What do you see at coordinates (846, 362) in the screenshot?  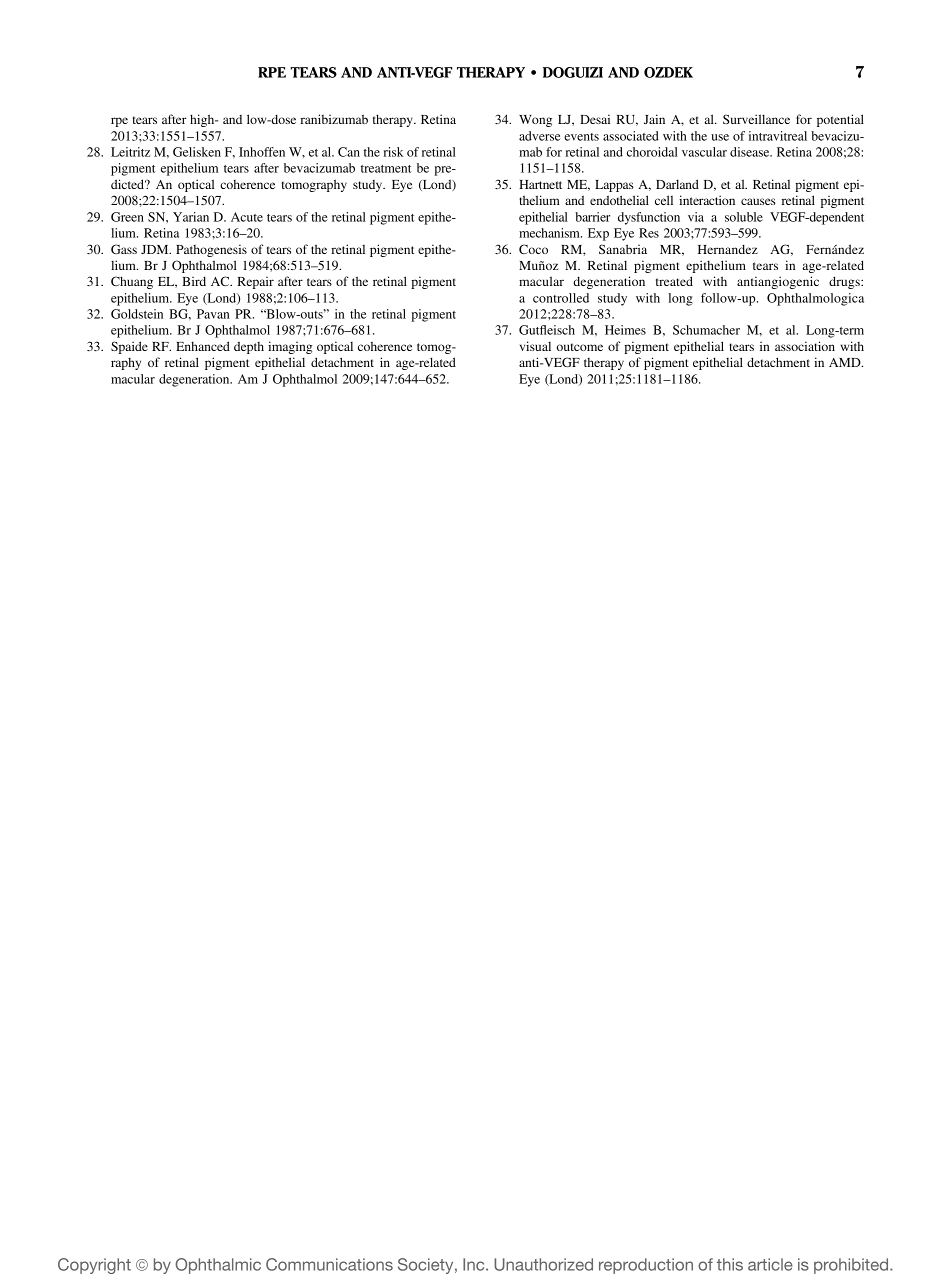 I see `AMD` at bounding box center [846, 362].
